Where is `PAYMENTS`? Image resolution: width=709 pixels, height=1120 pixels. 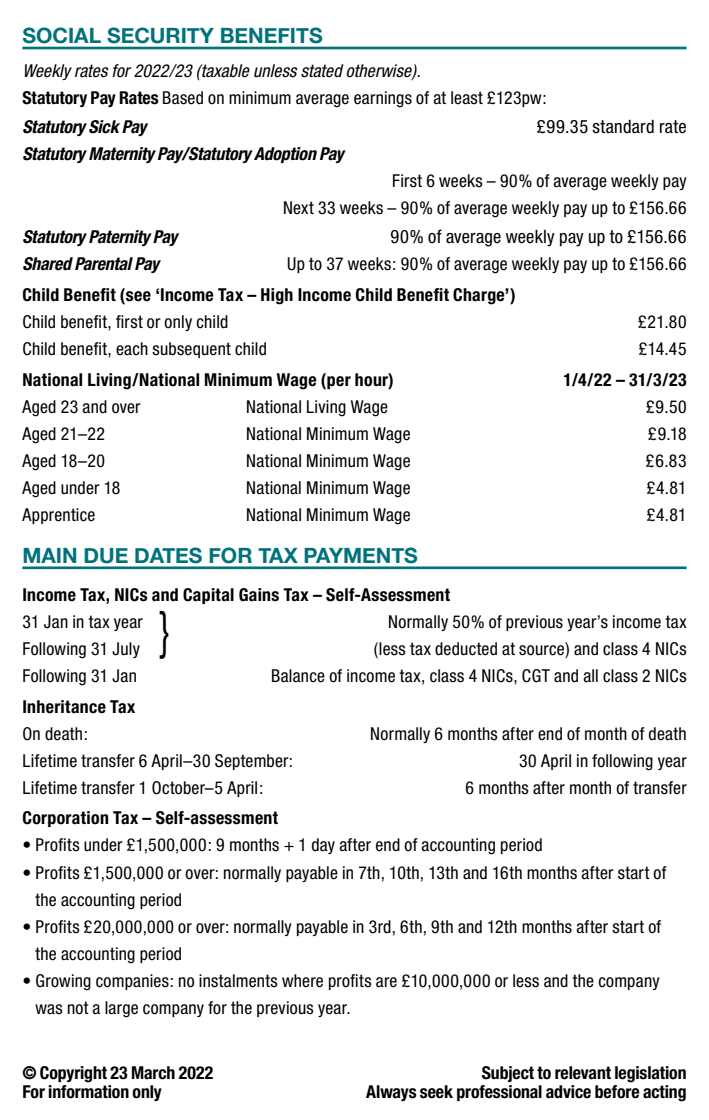 PAYMENTS is located at coordinates (361, 555).
